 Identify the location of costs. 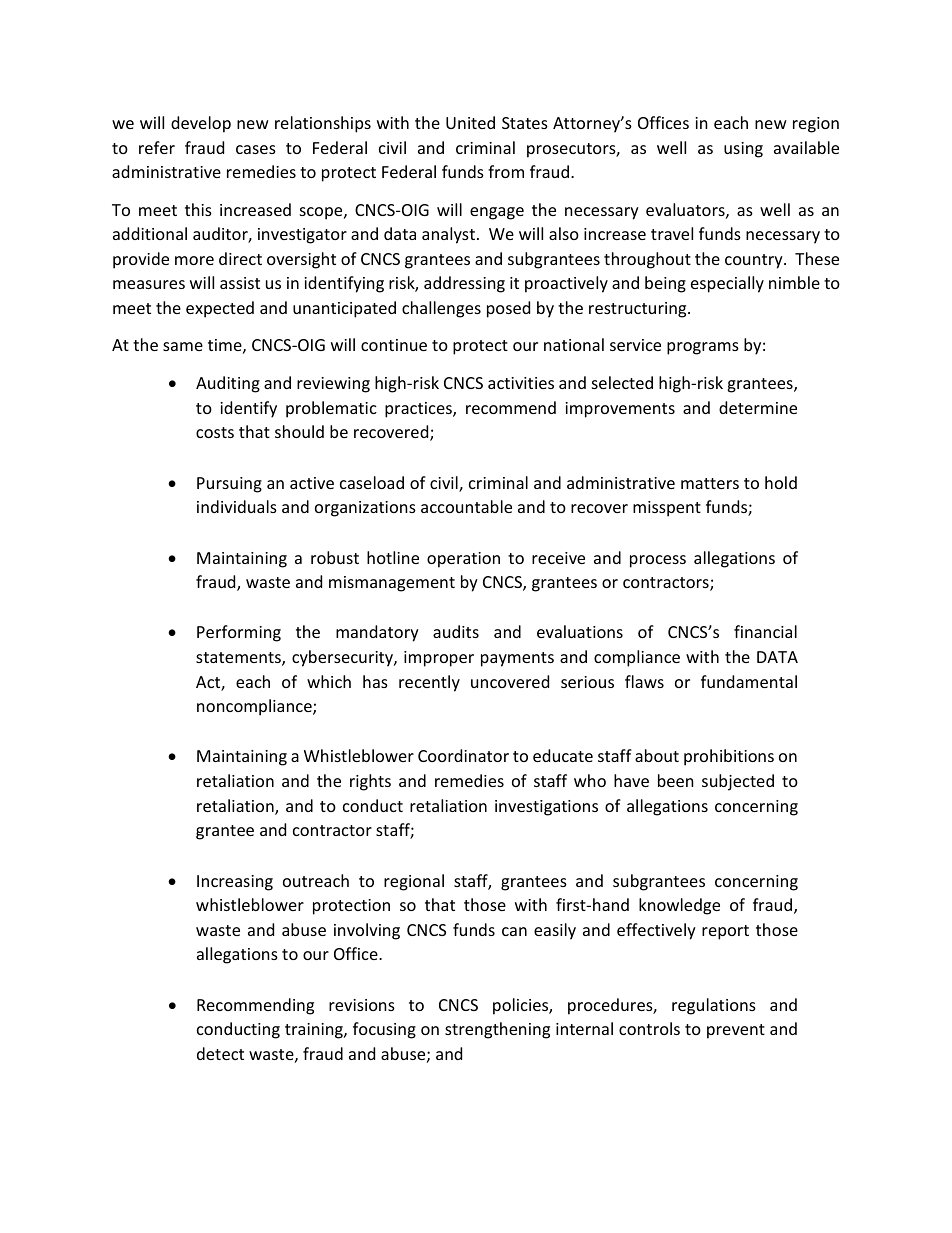
(215, 432).
